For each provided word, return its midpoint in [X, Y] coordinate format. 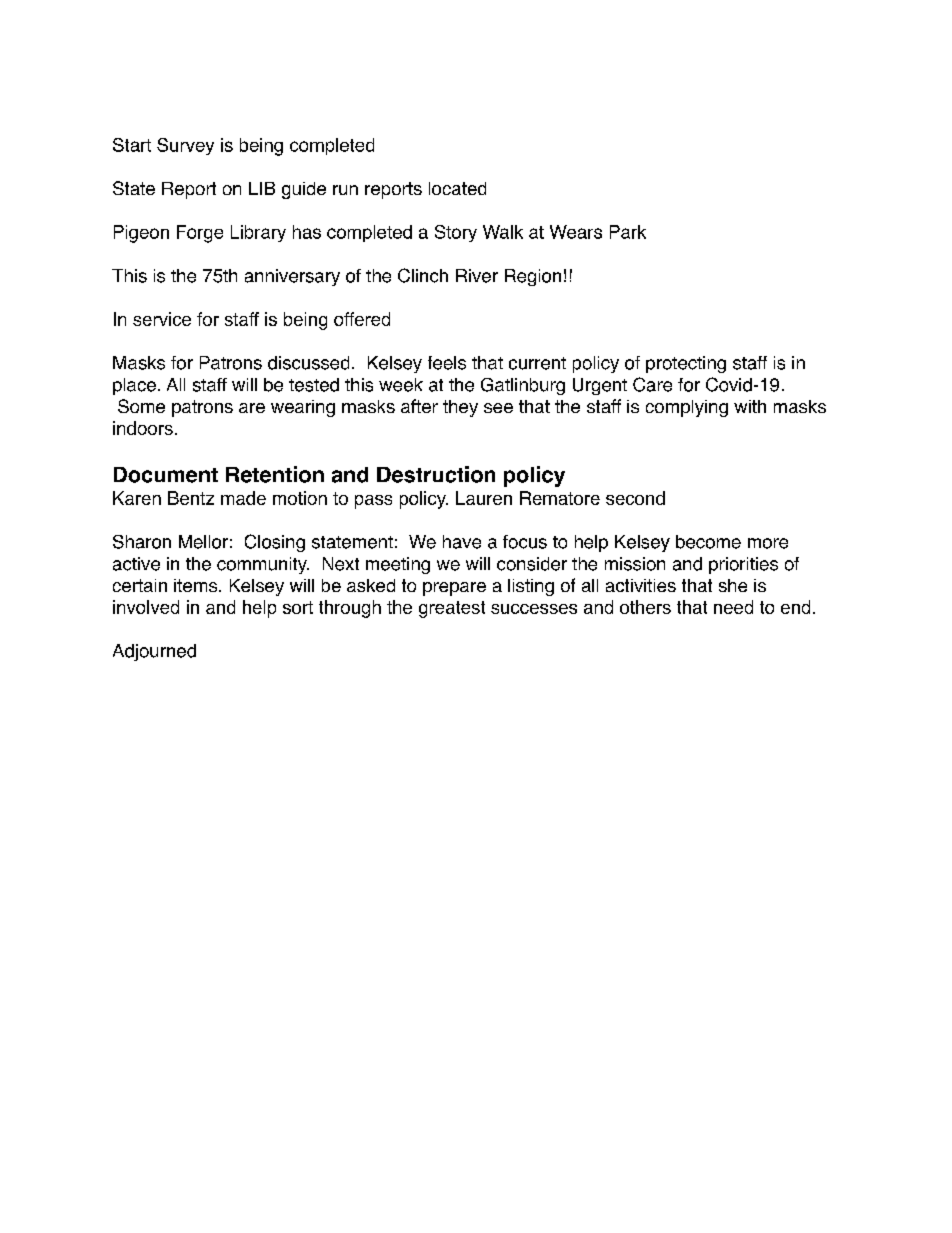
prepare [454, 589]
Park [628, 232]
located [457, 188]
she [733, 585]
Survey [185, 146]
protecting [686, 364]
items [197, 585]
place [134, 386]
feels [447, 363]
